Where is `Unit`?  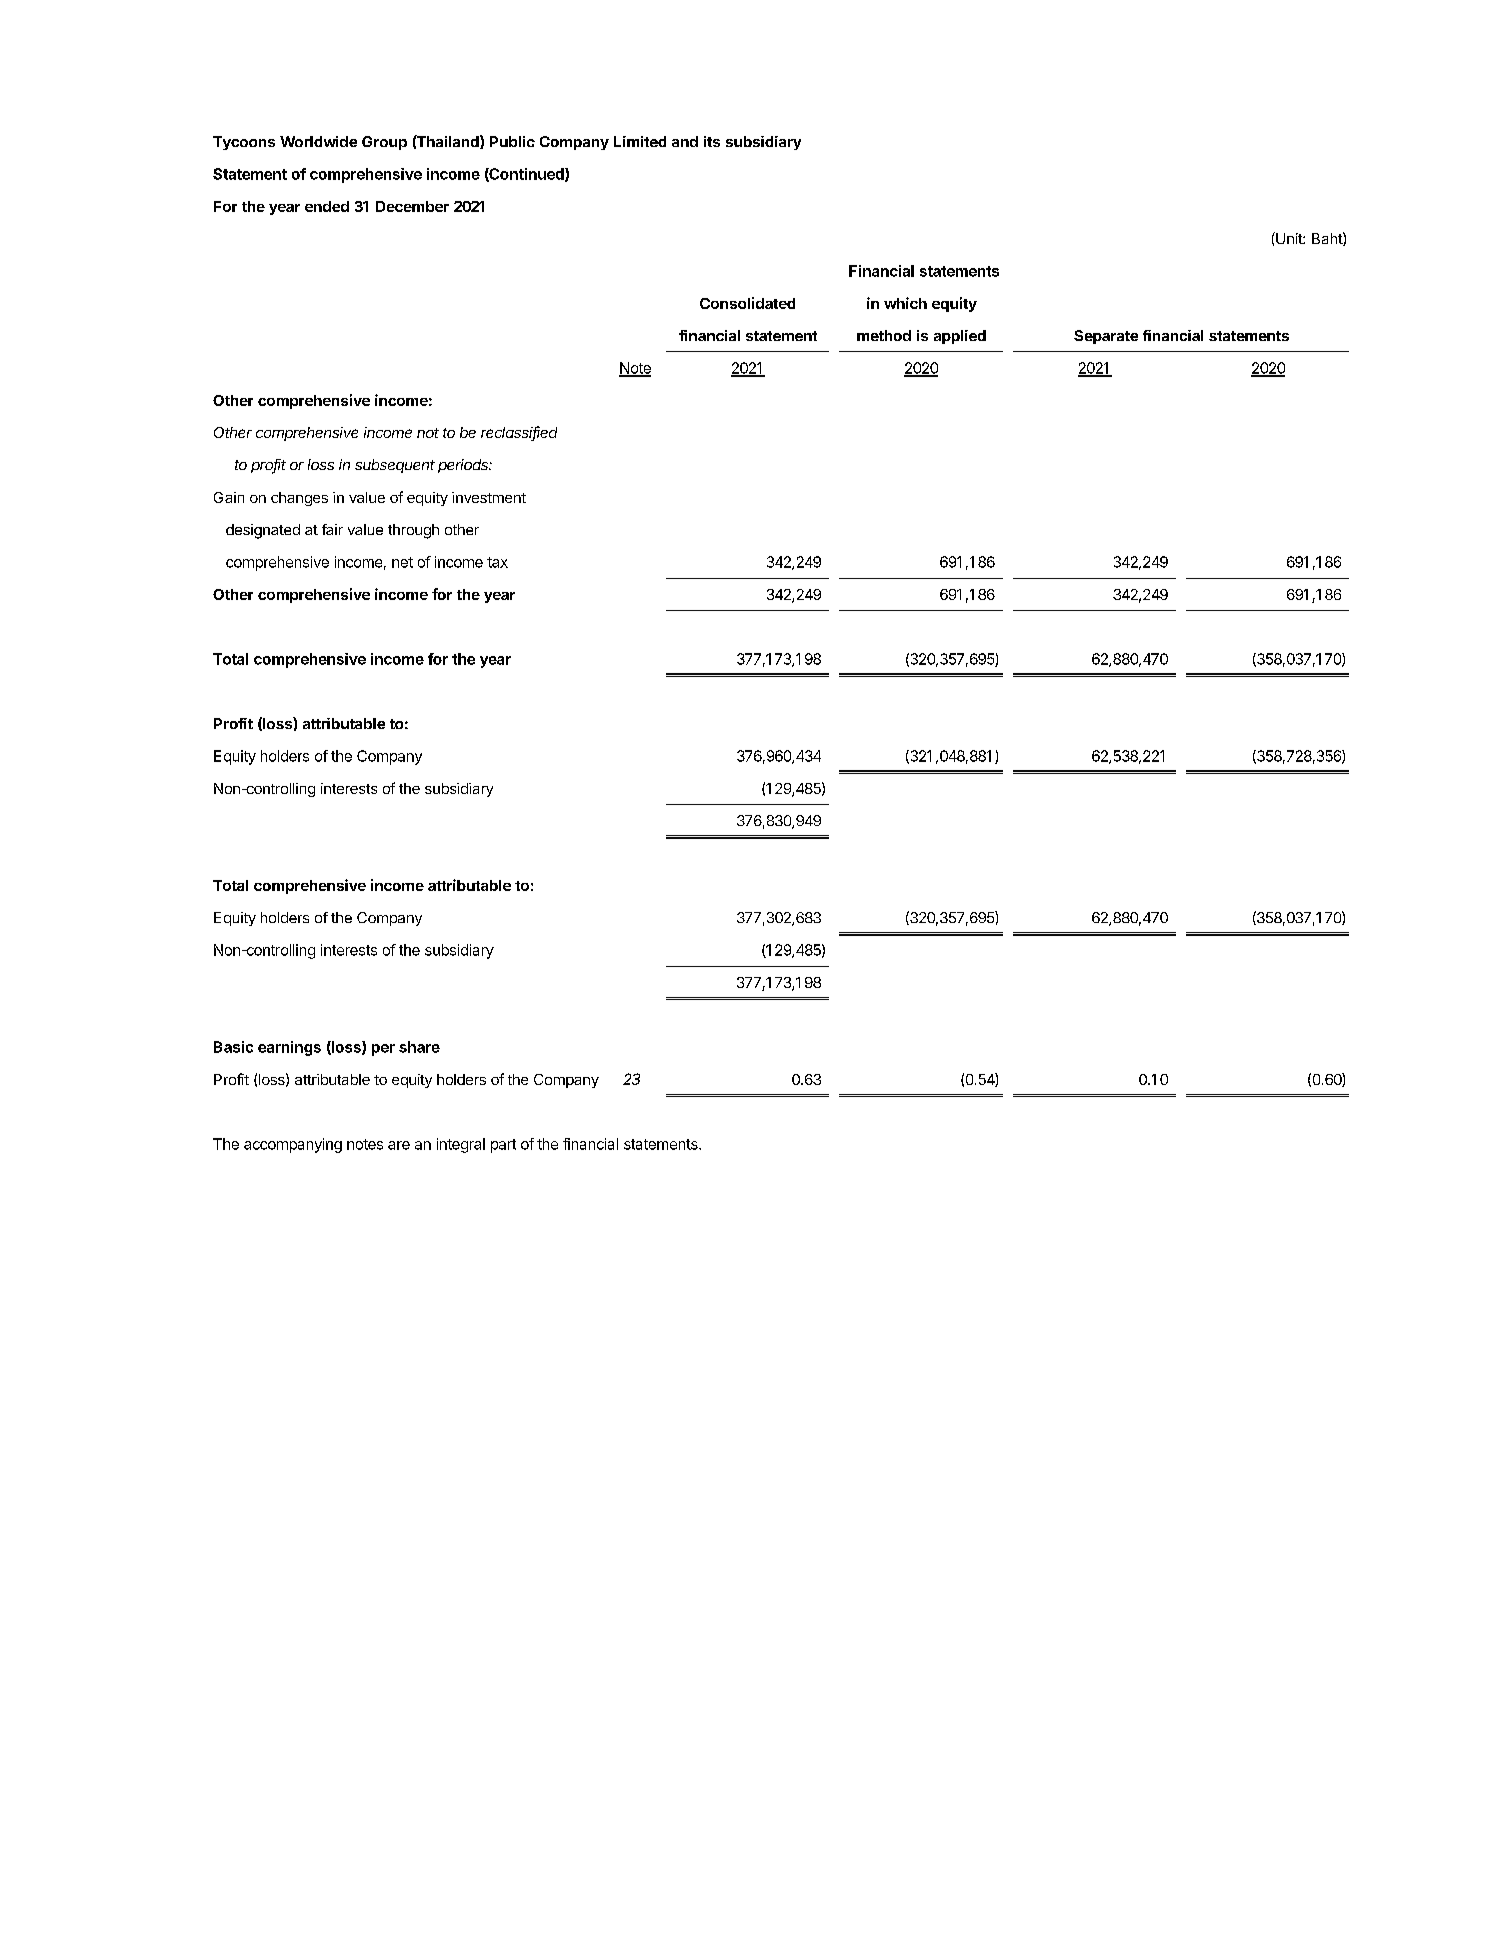
Unit is located at coordinates (1289, 238).
